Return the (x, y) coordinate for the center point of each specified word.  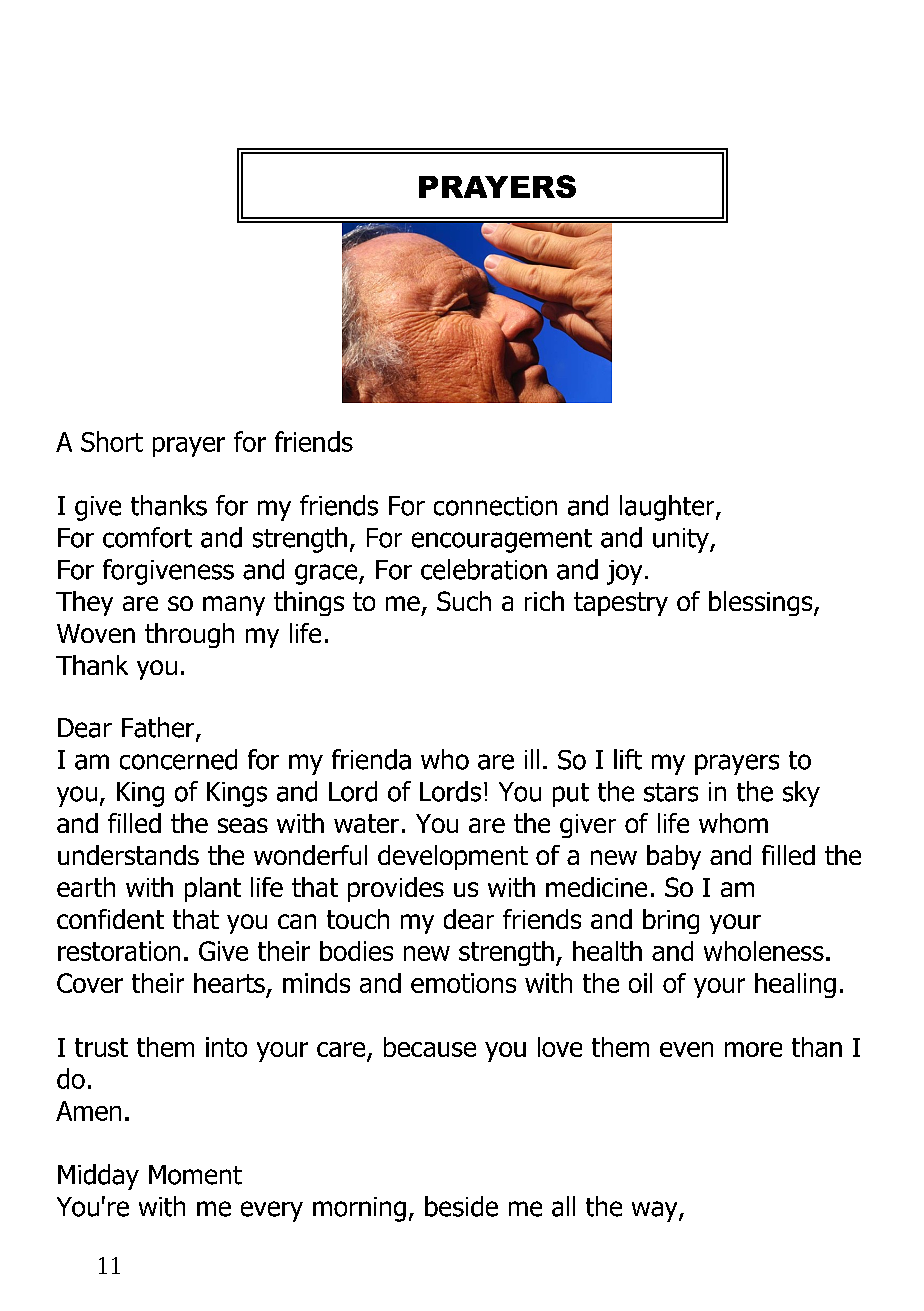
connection (495, 506)
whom (733, 823)
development (453, 857)
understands (128, 855)
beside (461, 1206)
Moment (195, 1175)
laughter (668, 508)
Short (112, 441)
